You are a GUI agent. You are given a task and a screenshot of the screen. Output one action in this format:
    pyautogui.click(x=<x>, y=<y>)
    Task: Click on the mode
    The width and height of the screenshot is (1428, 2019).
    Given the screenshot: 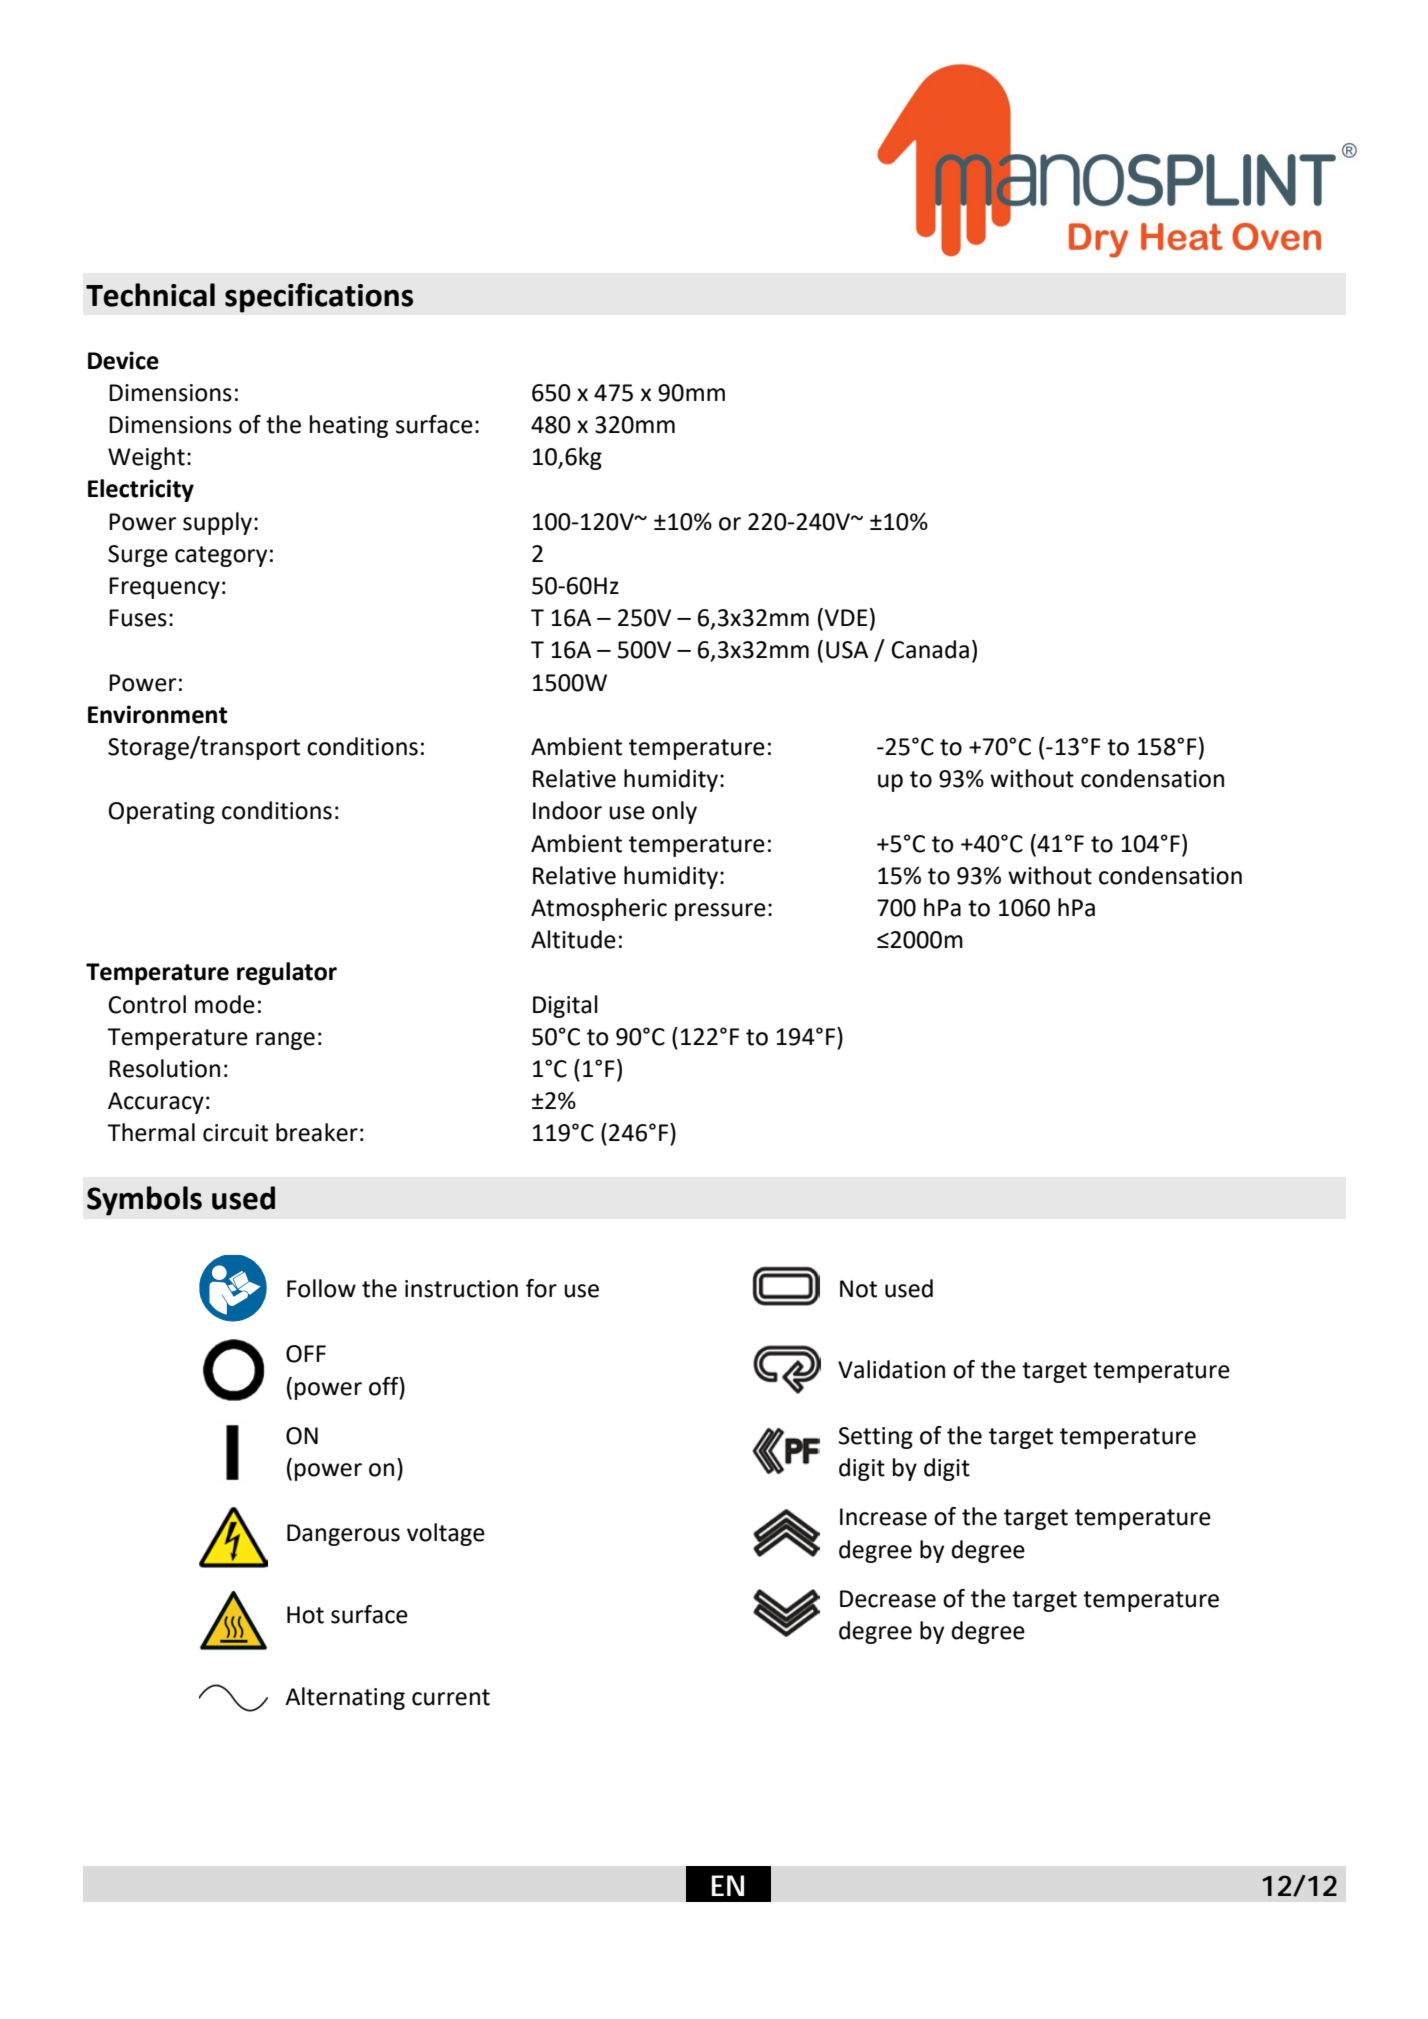 What is the action you would take?
    pyautogui.click(x=225, y=1004)
